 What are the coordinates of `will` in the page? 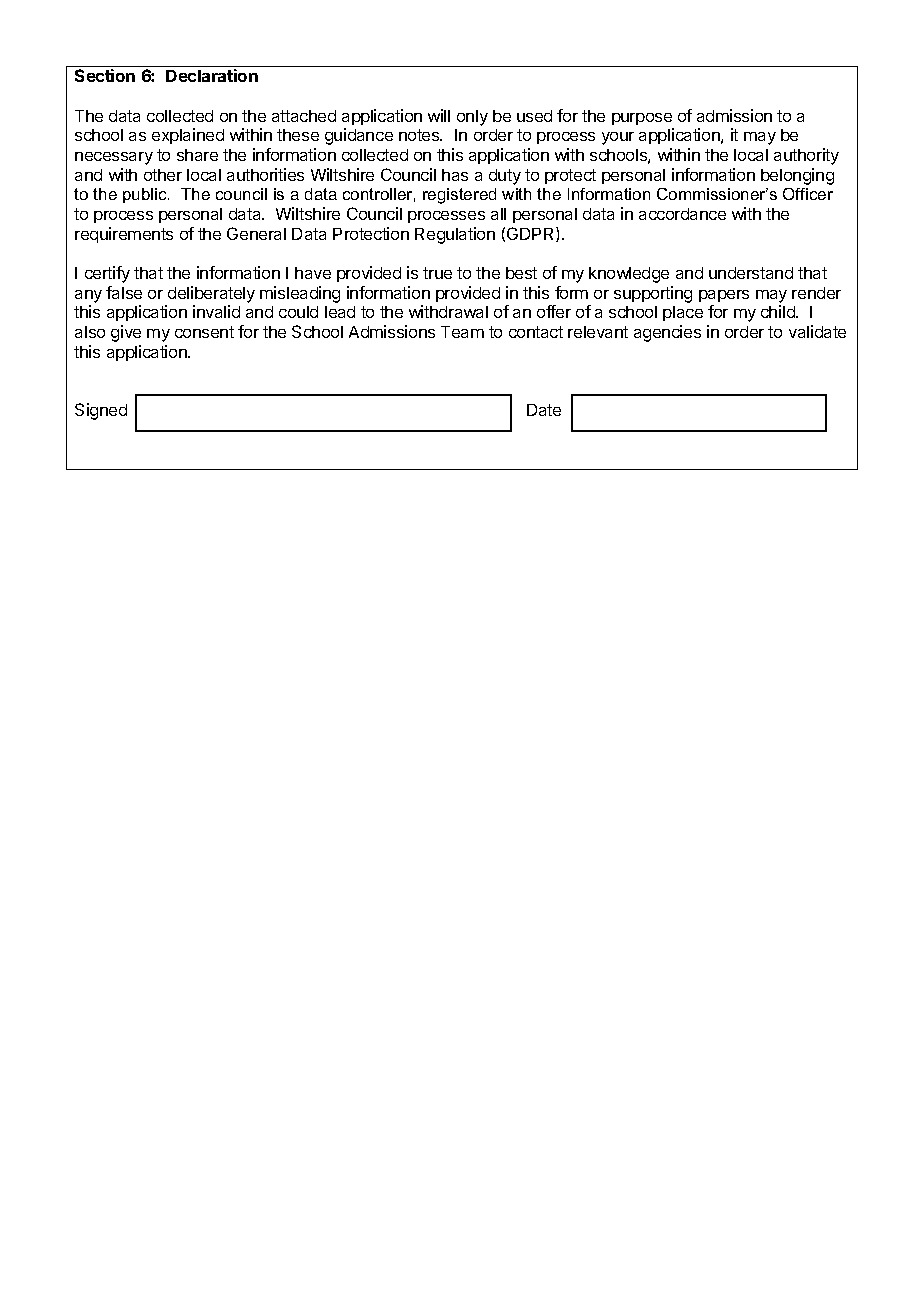 It's located at (439, 115).
